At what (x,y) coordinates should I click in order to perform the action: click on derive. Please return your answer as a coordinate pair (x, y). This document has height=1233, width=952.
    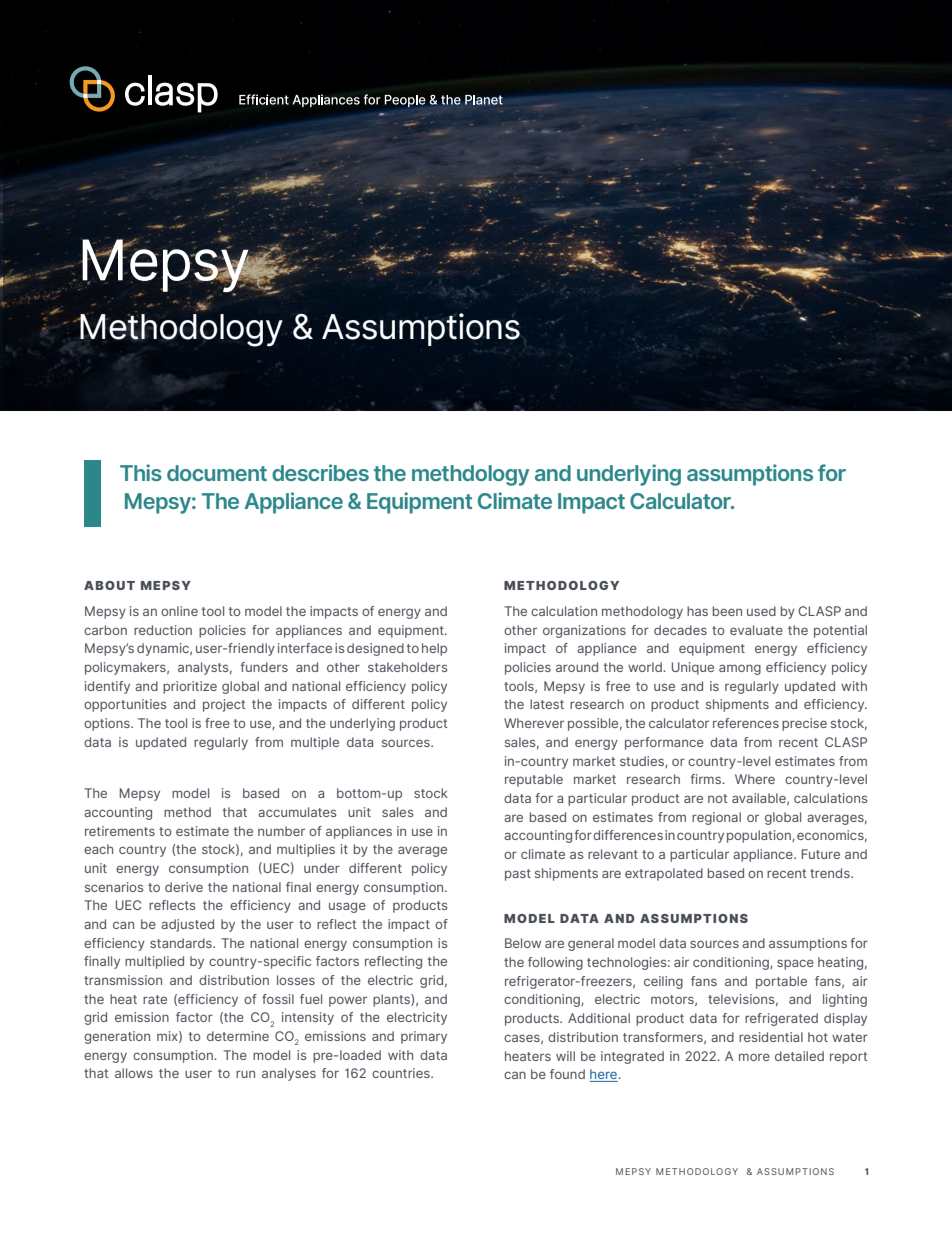
    Looking at the image, I should click on (184, 887).
